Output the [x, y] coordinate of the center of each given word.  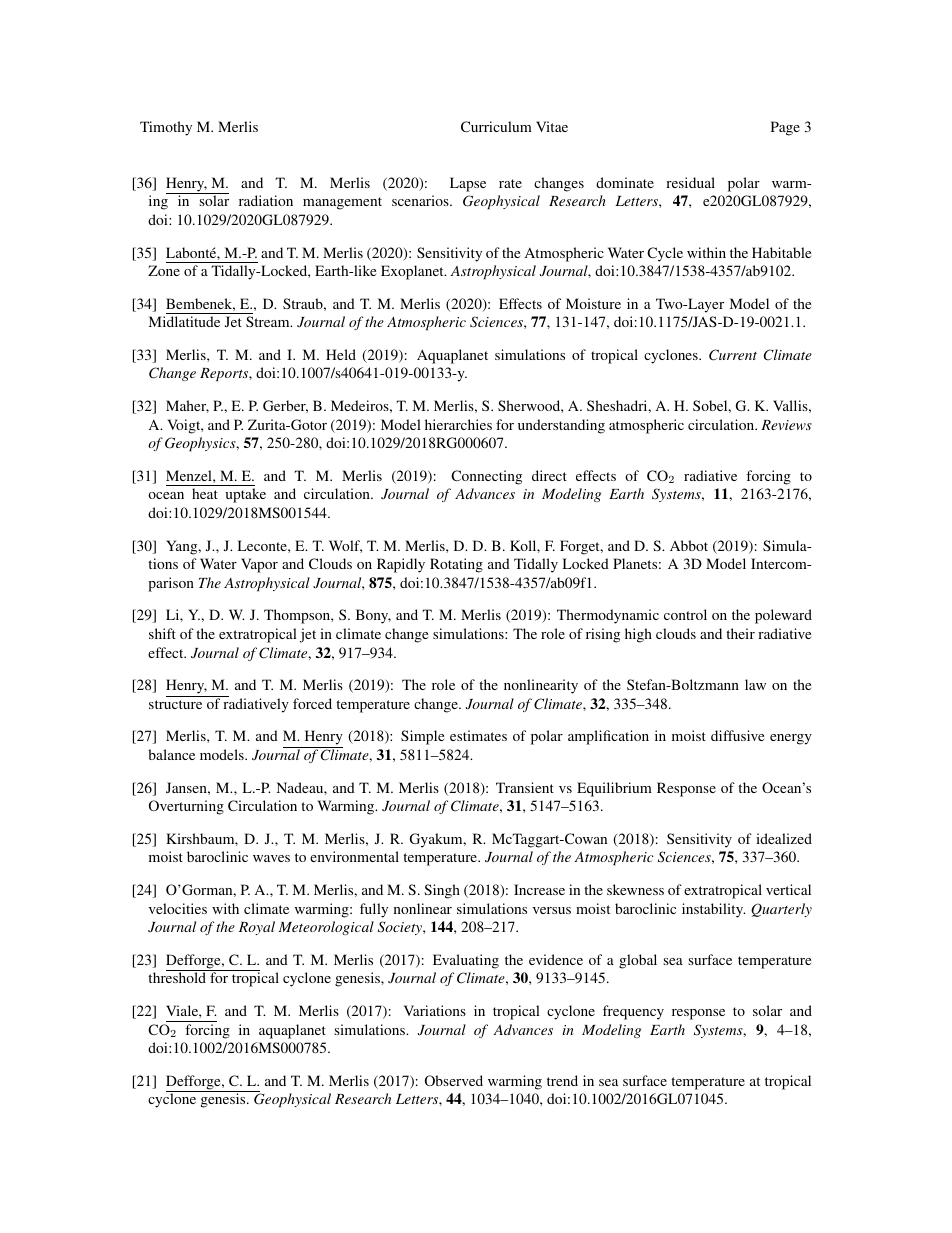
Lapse [468, 184]
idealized [784, 838]
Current [733, 355]
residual [690, 182]
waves [271, 858]
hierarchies [458, 424]
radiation [266, 200]
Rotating [456, 565]
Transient [525, 787]
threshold [177, 977]
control [685, 614]
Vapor [259, 565]
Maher [187, 406]
